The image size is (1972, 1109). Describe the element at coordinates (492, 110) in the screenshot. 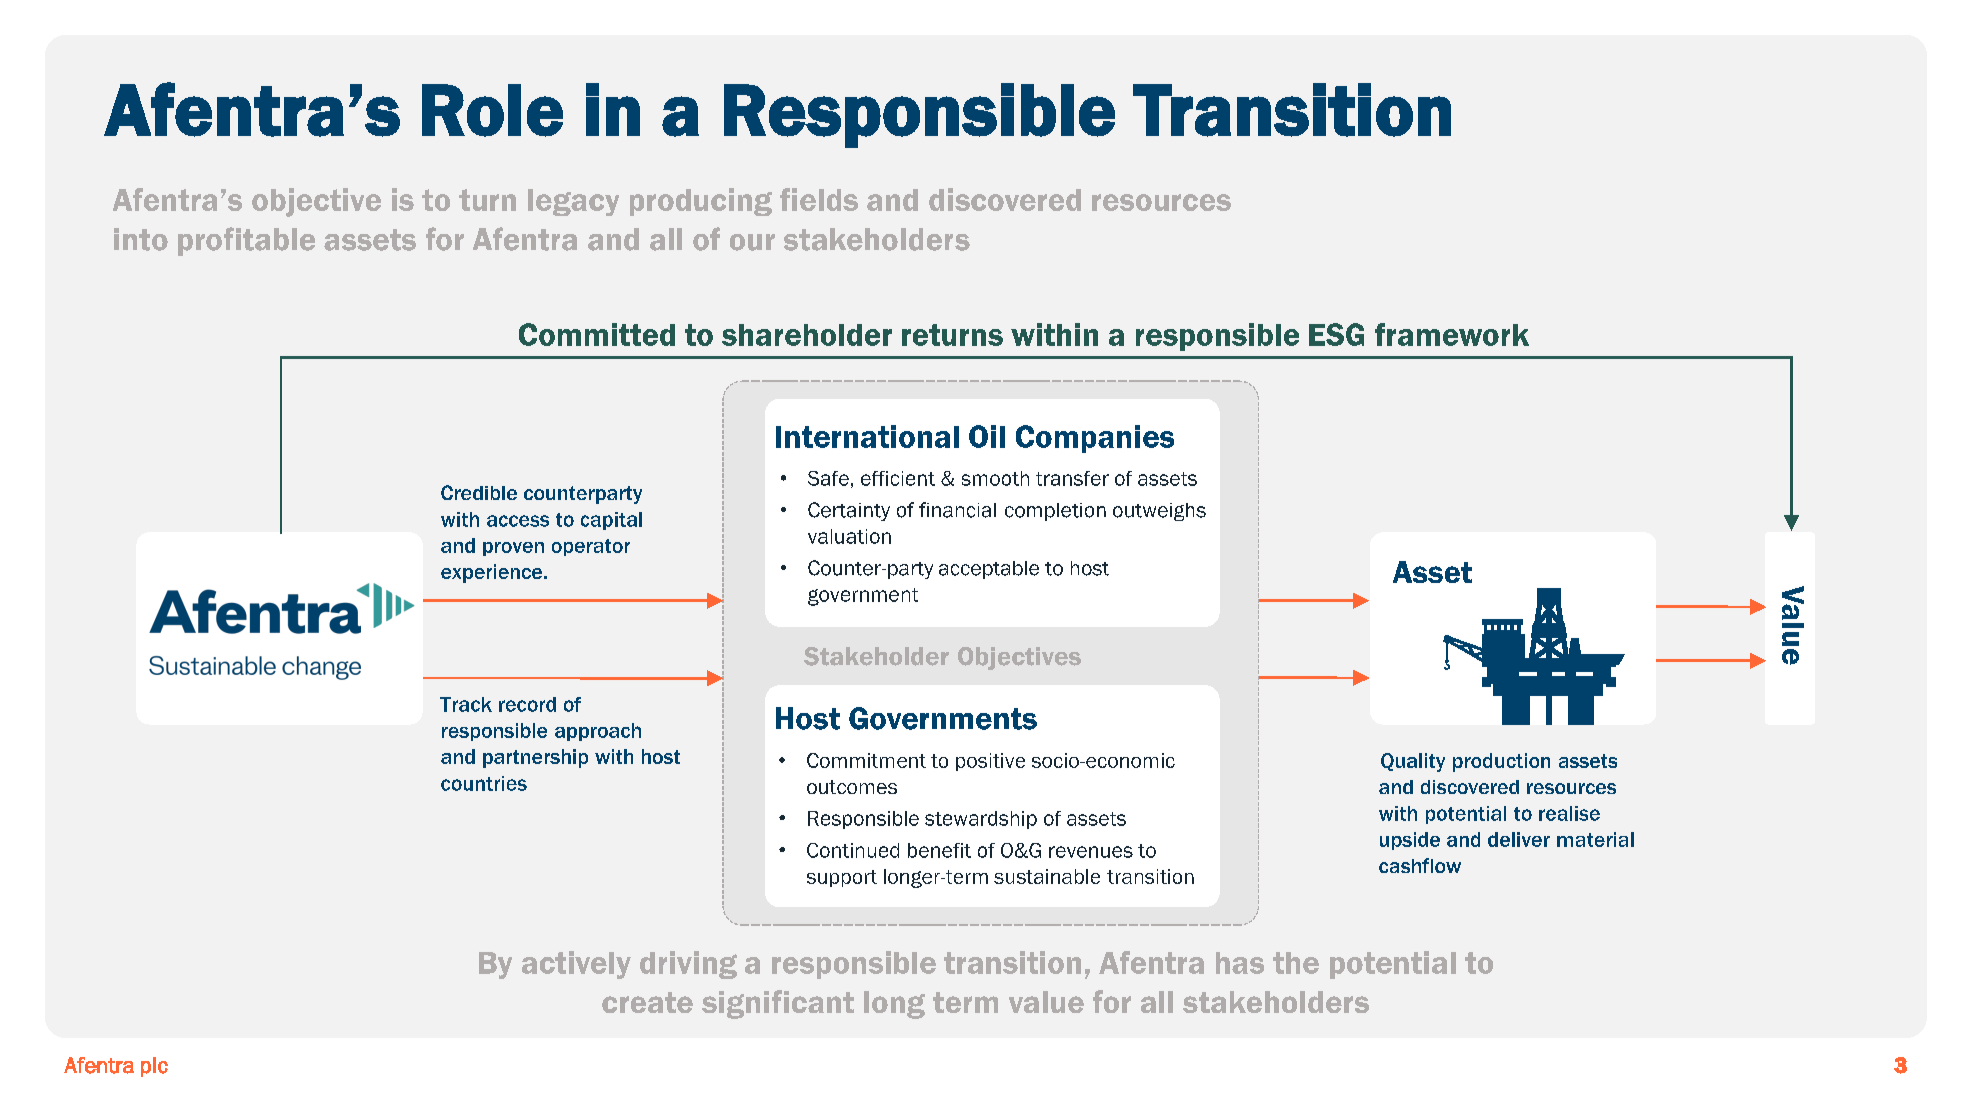

I see `Role` at that location.
